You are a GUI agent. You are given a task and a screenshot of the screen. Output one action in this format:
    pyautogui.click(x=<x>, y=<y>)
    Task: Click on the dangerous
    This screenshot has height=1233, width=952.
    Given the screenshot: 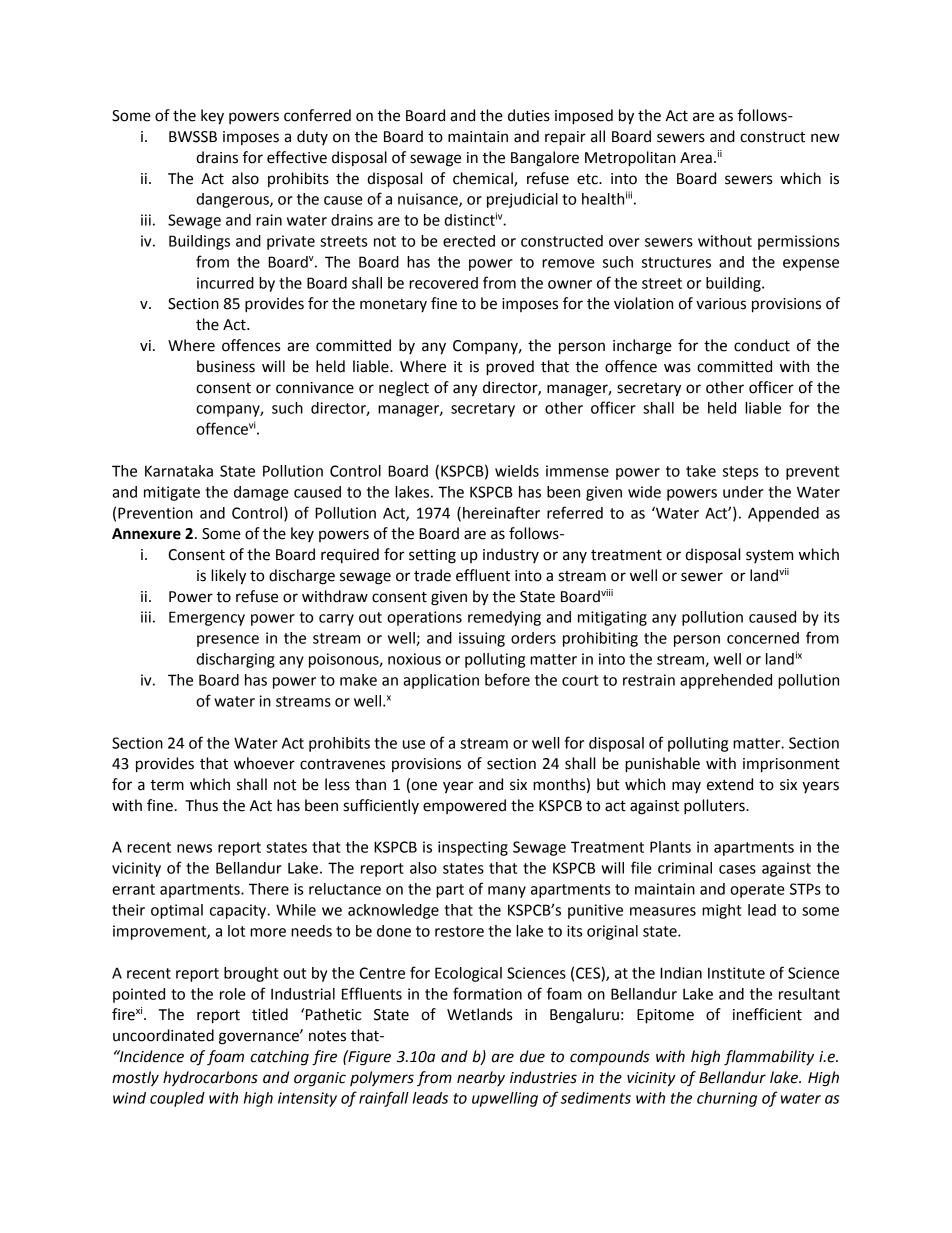 What is the action you would take?
    pyautogui.click(x=233, y=200)
